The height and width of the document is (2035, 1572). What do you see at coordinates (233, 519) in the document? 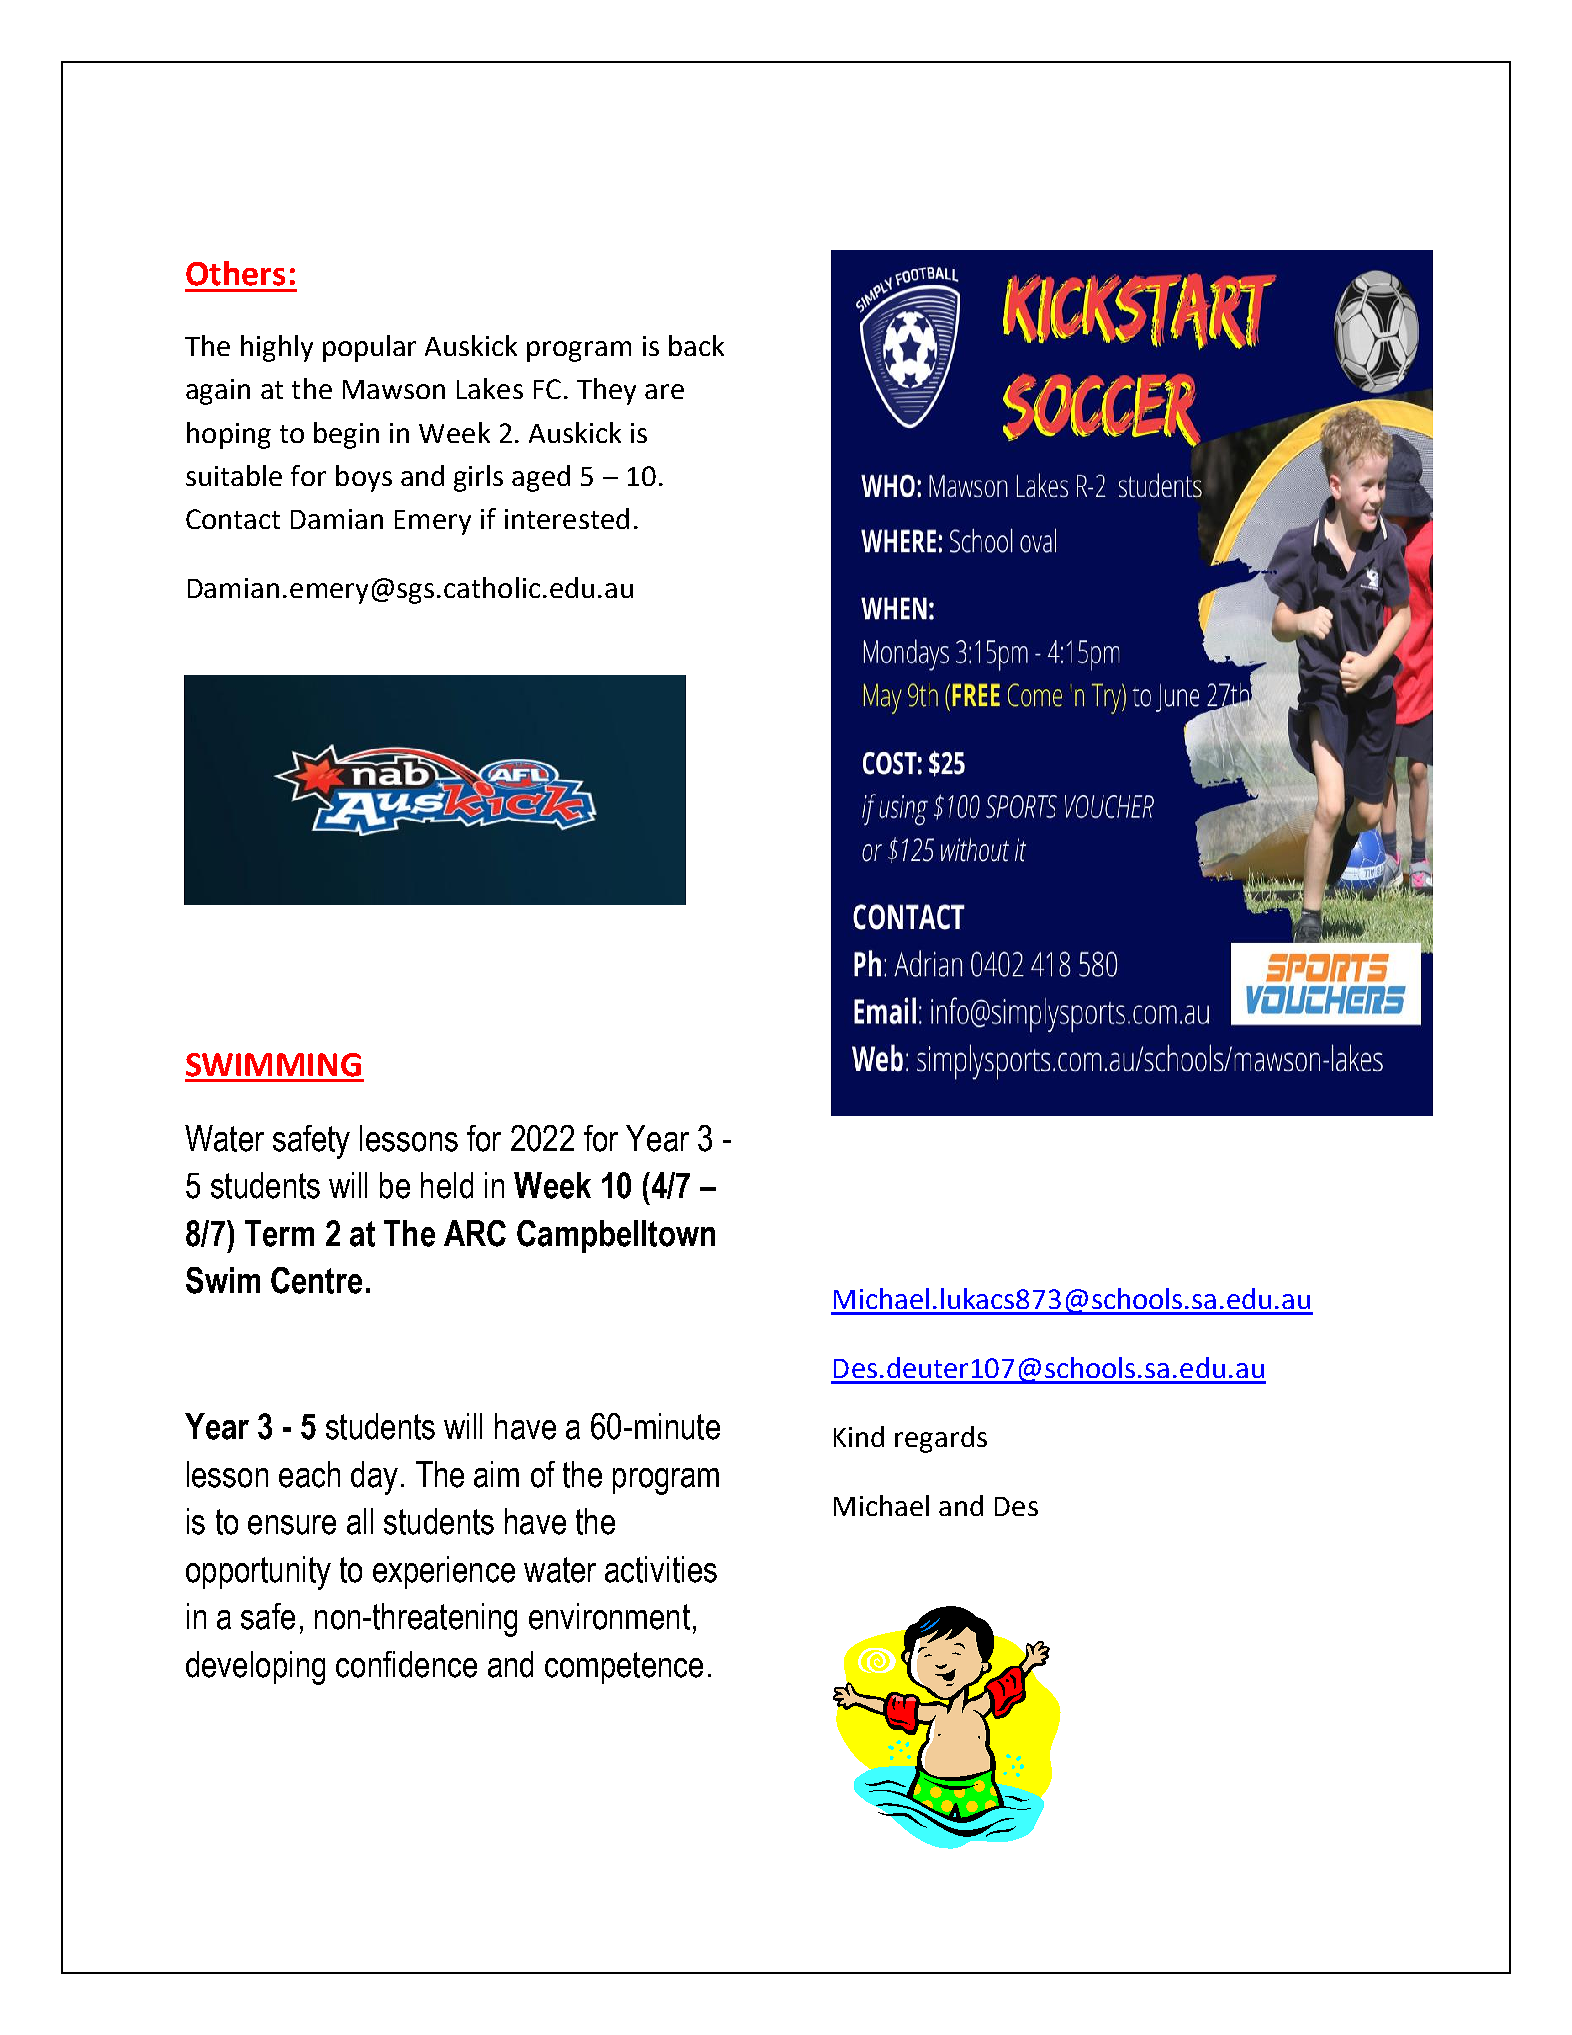
I see `Contact` at bounding box center [233, 519].
